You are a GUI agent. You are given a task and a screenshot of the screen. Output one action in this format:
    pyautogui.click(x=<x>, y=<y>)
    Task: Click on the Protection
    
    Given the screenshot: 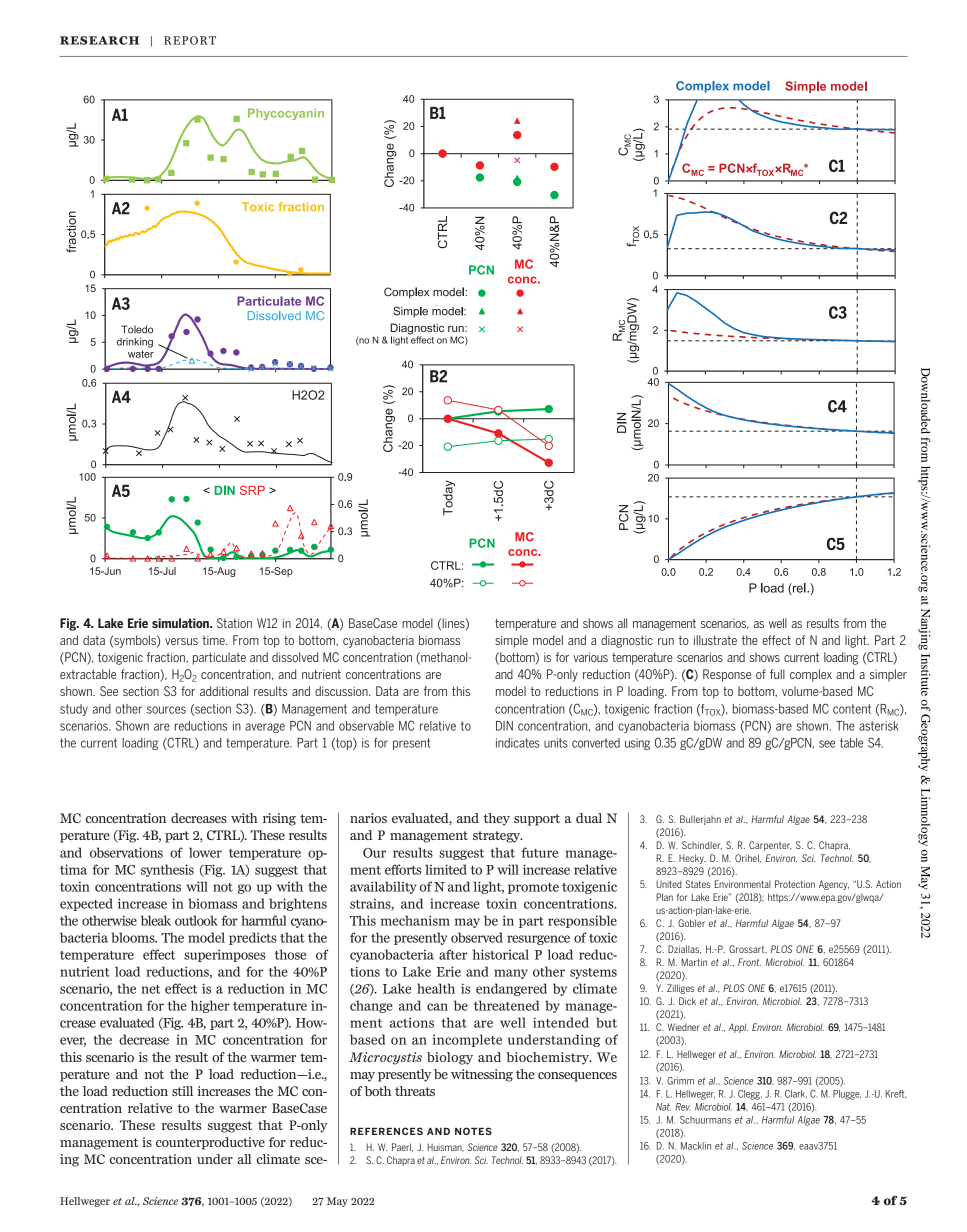 What is the action you would take?
    pyautogui.click(x=795, y=884)
